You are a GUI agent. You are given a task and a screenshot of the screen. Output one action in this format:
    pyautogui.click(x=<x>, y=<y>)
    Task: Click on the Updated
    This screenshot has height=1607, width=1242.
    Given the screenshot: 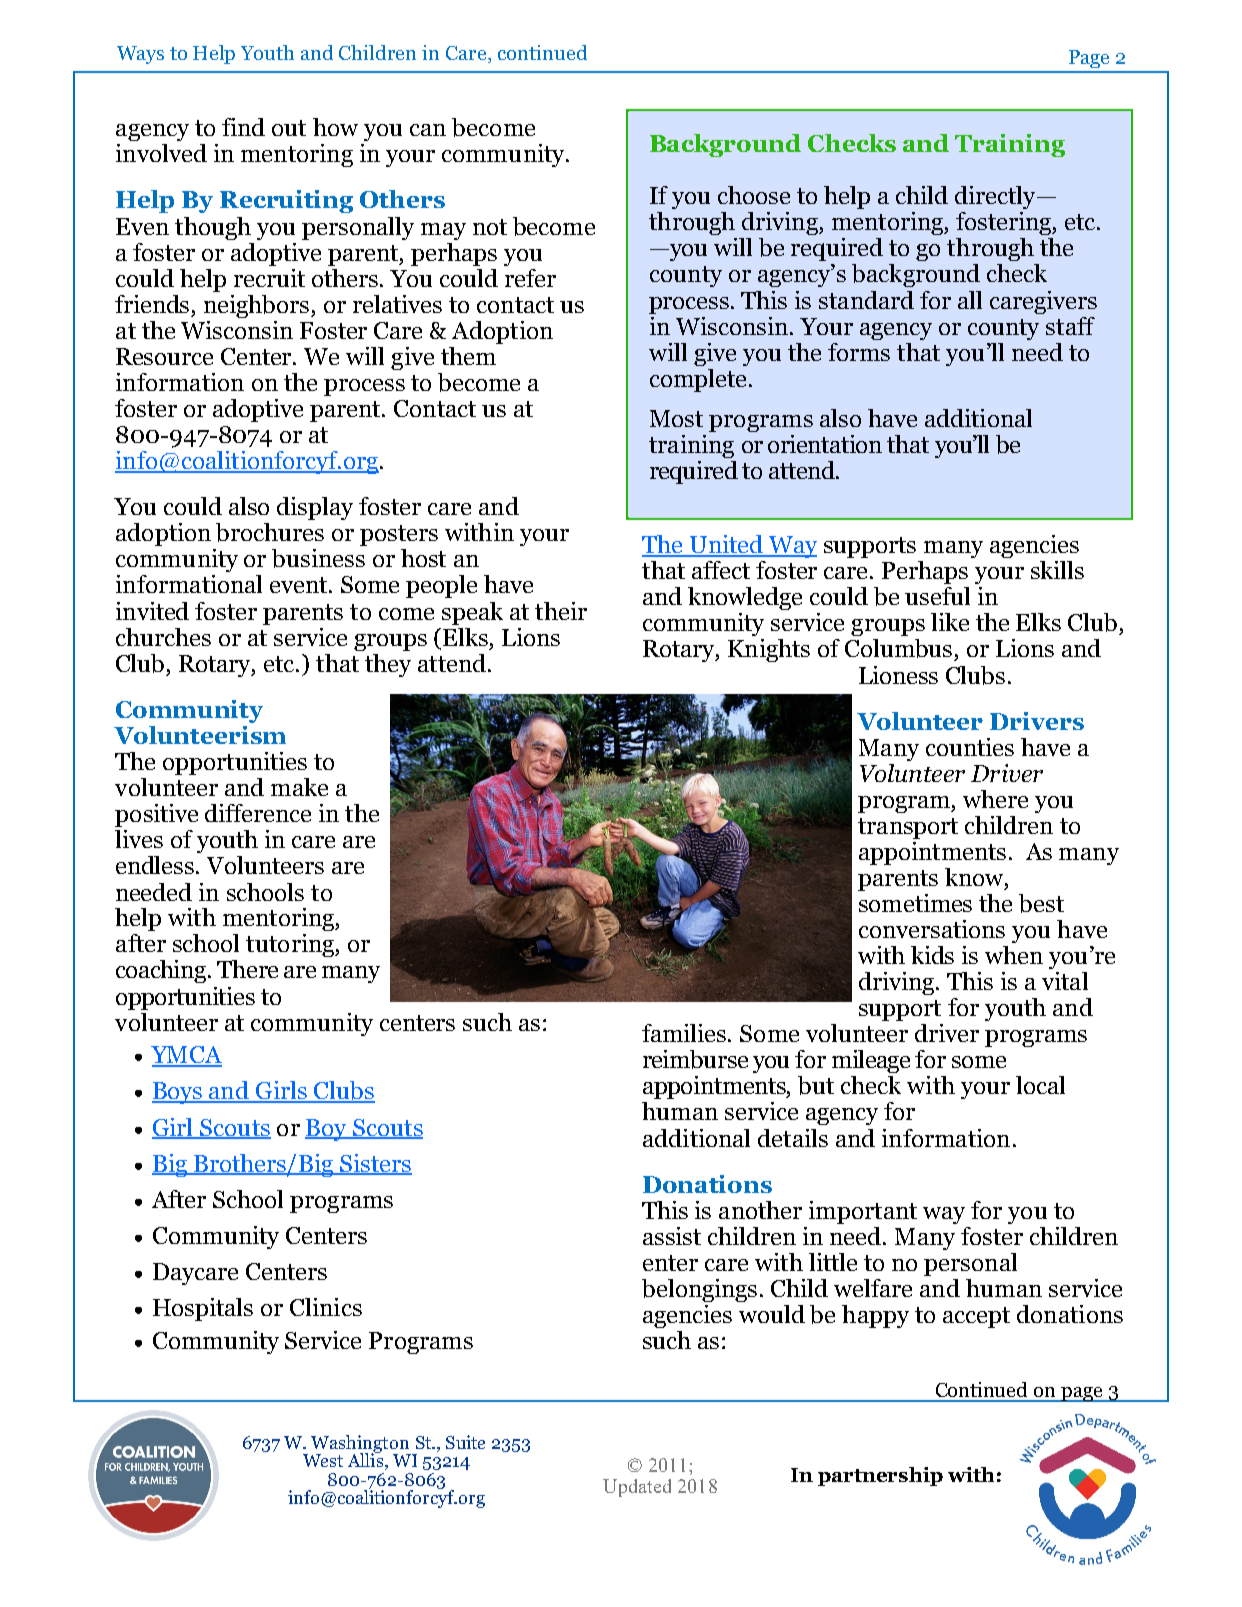 What is the action you would take?
    pyautogui.click(x=637, y=1488)
